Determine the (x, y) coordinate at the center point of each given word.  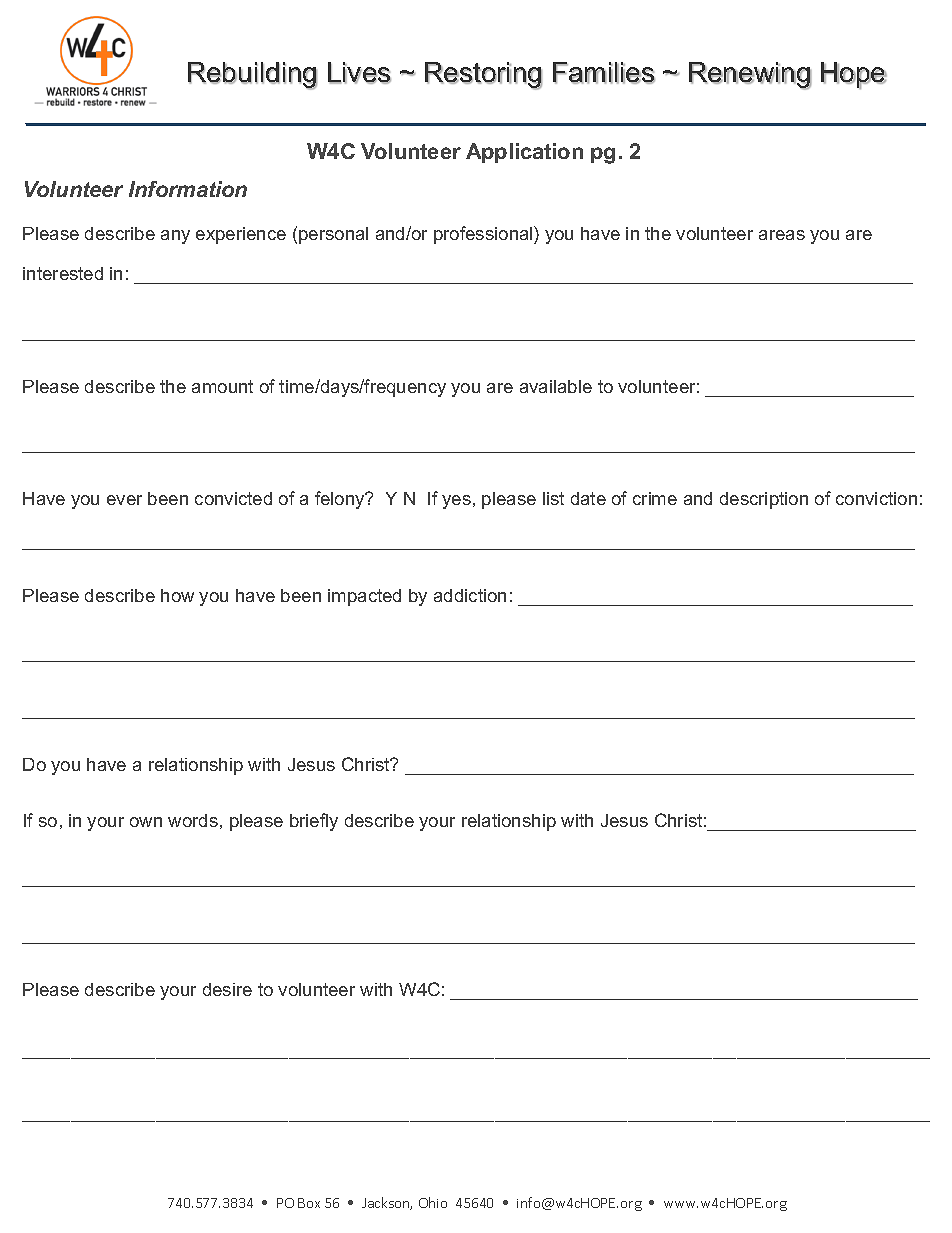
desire (227, 989)
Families (604, 73)
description (764, 500)
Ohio (433, 1202)
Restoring (483, 76)
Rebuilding (252, 76)
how (177, 595)
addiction (470, 595)
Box (309, 1203)
